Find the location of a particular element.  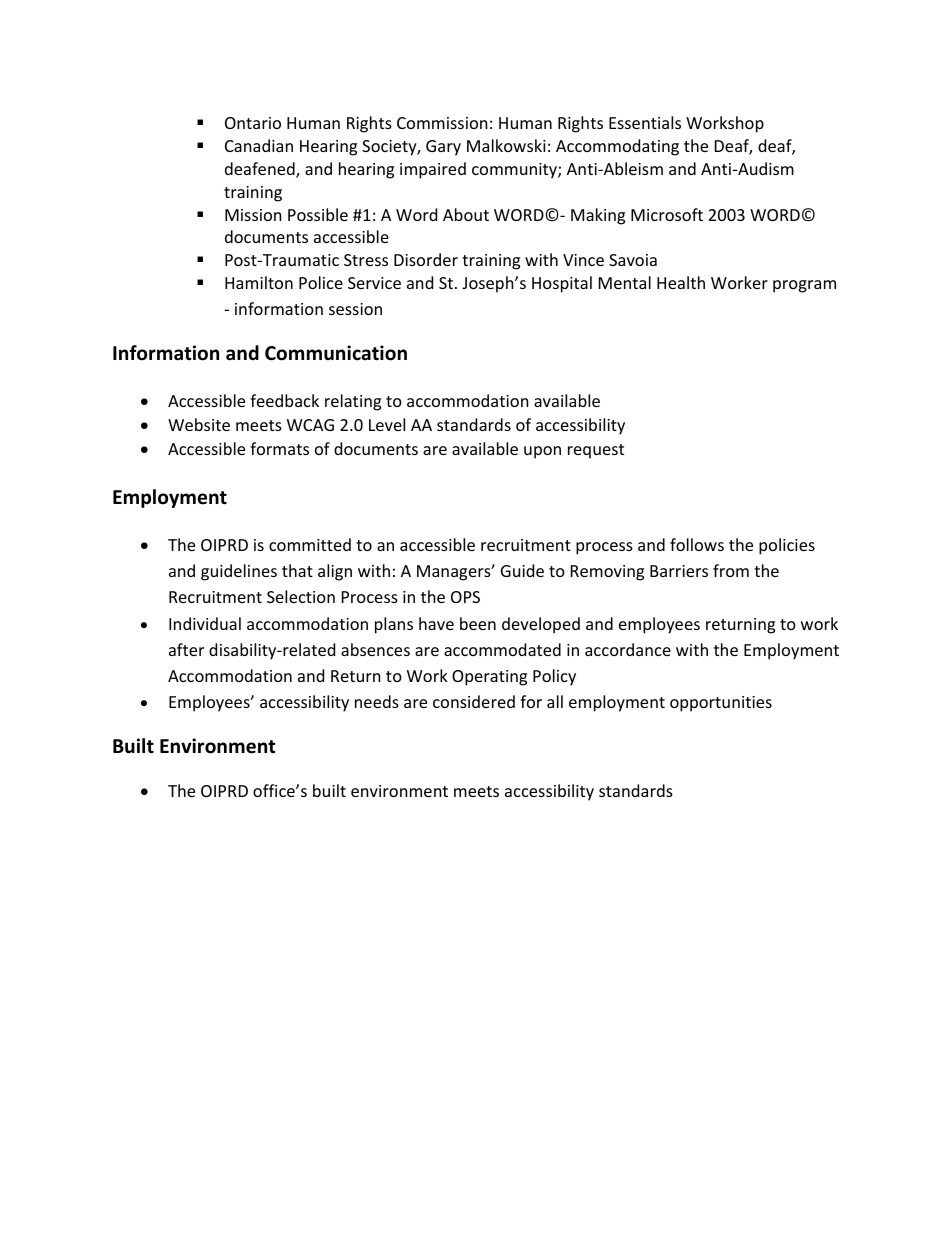

Hamilton is located at coordinates (259, 282).
